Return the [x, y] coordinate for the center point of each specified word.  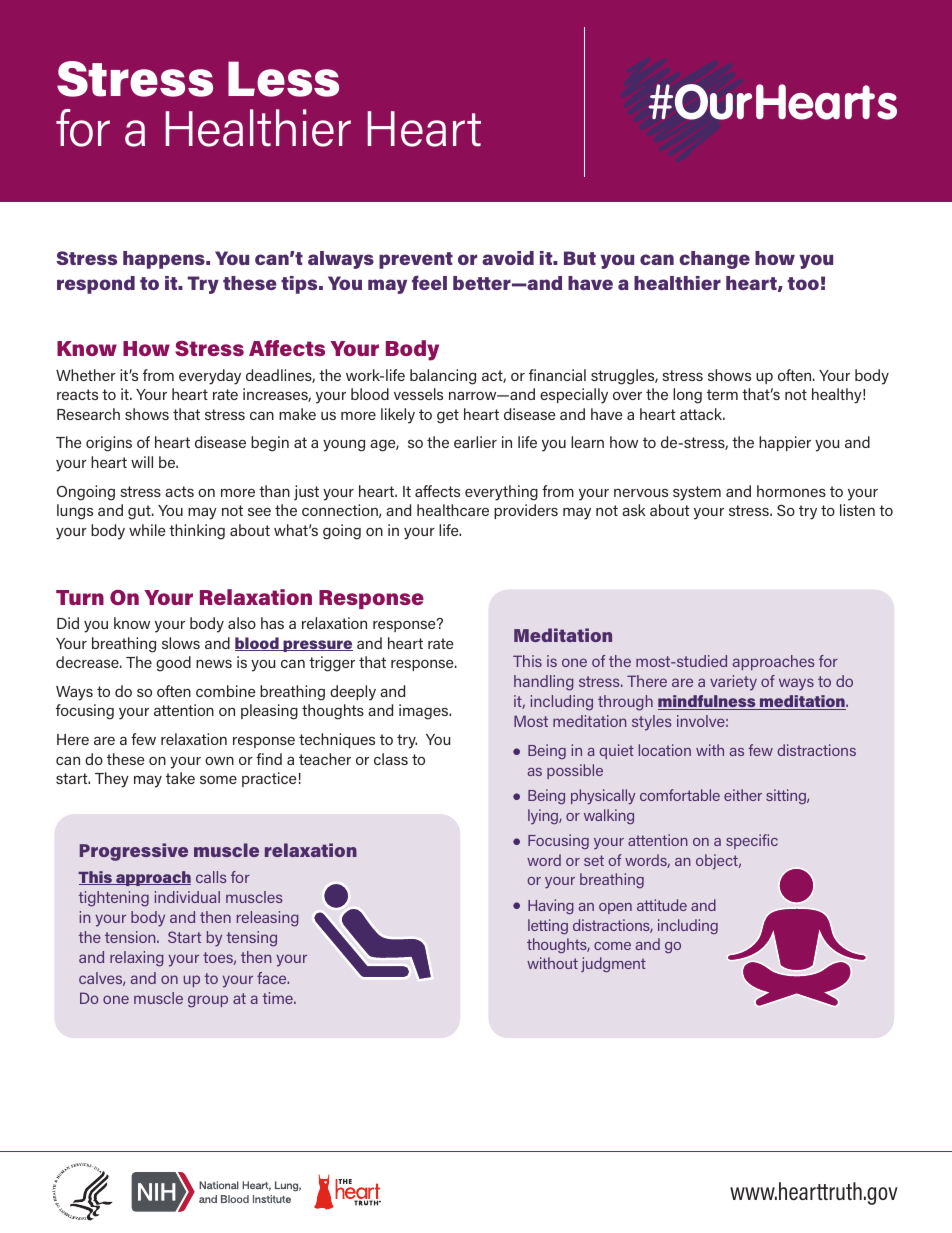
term [722, 394]
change [714, 260]
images [425, 712]
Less [283, 79]
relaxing [137, 959]
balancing [443, 377]
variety [733, 683]
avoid [508, 258]
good [173, 664]
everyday [210, 377]
